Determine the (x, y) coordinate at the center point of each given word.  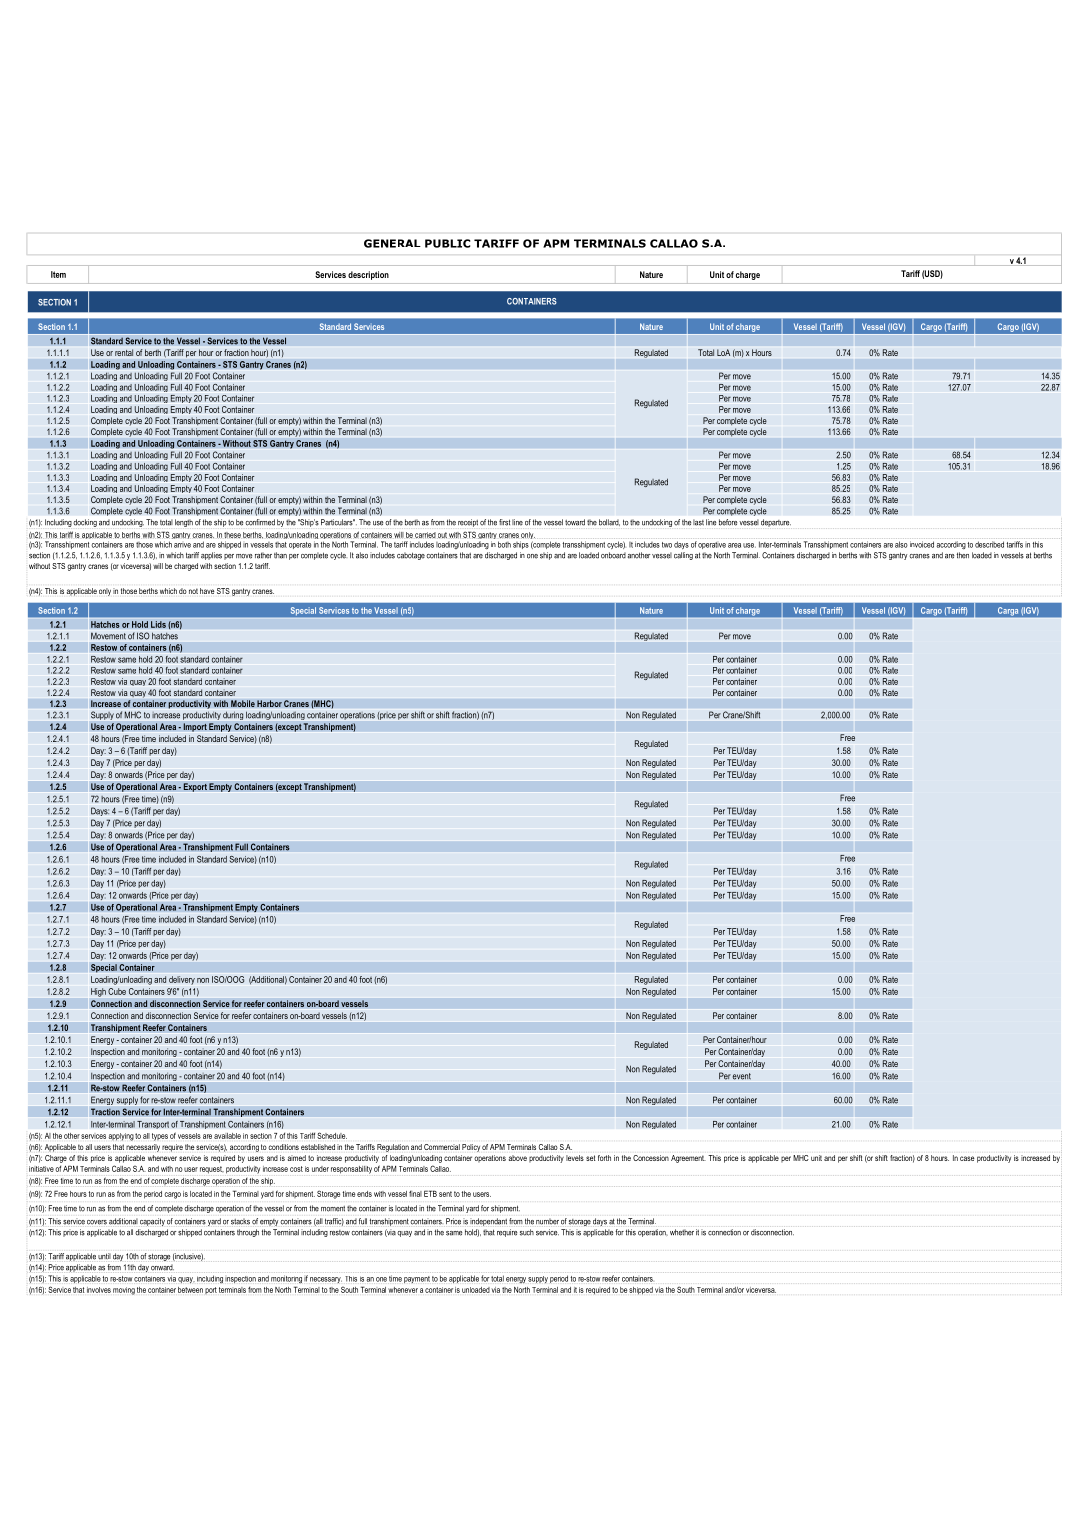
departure (776, 523)
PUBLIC (447, 243)
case (967, 1158)
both (504, 544)
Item (58, 274)
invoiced (922, 544)
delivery (182, 980)
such (527, 1232)
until (104, 1256)
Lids (158, 624)
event (742, 1076)
